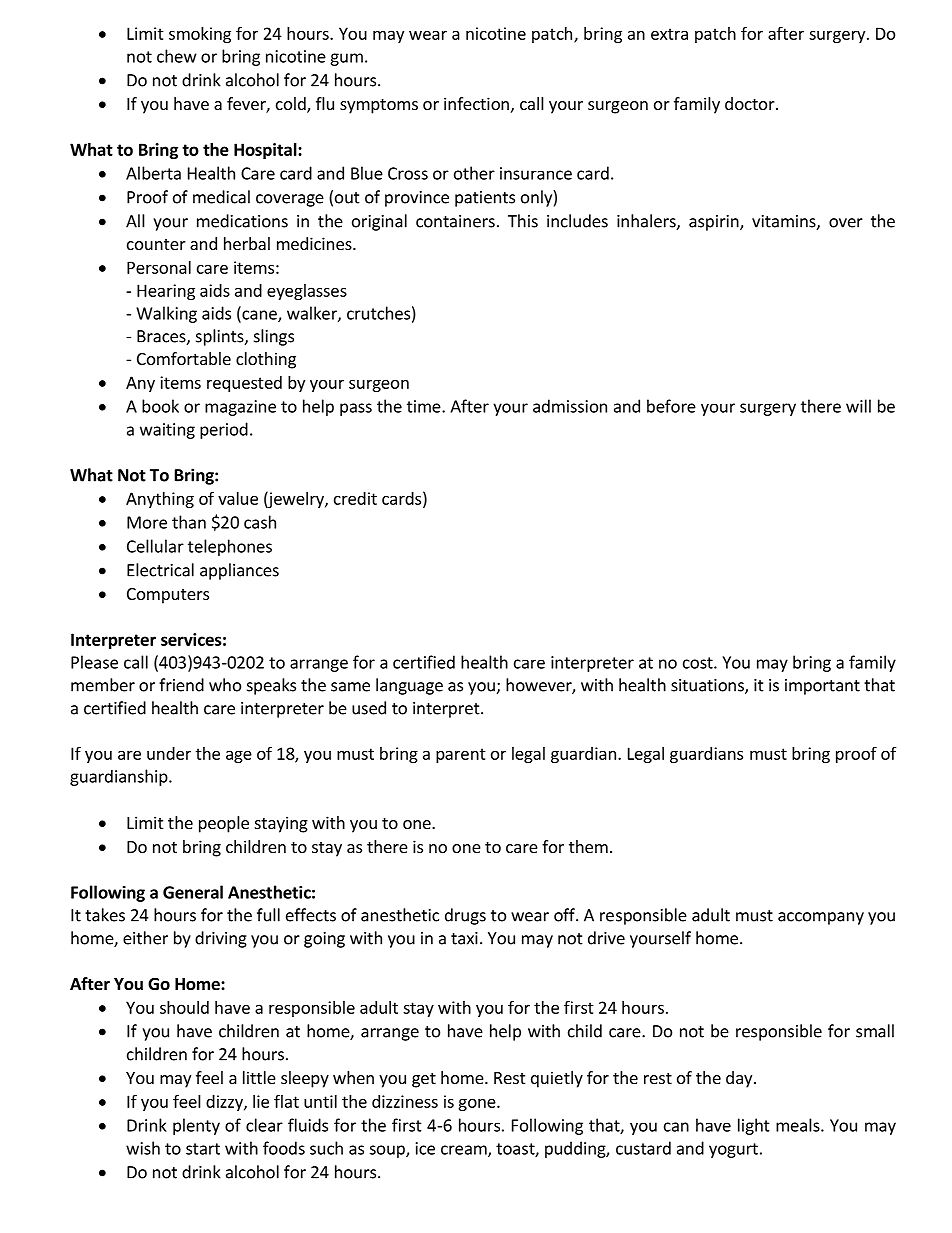 This document has width=952, height=1233. What do you see at coordinates (167, 431) in the document?
I see `waiting` at bounding box center [167, 431].
